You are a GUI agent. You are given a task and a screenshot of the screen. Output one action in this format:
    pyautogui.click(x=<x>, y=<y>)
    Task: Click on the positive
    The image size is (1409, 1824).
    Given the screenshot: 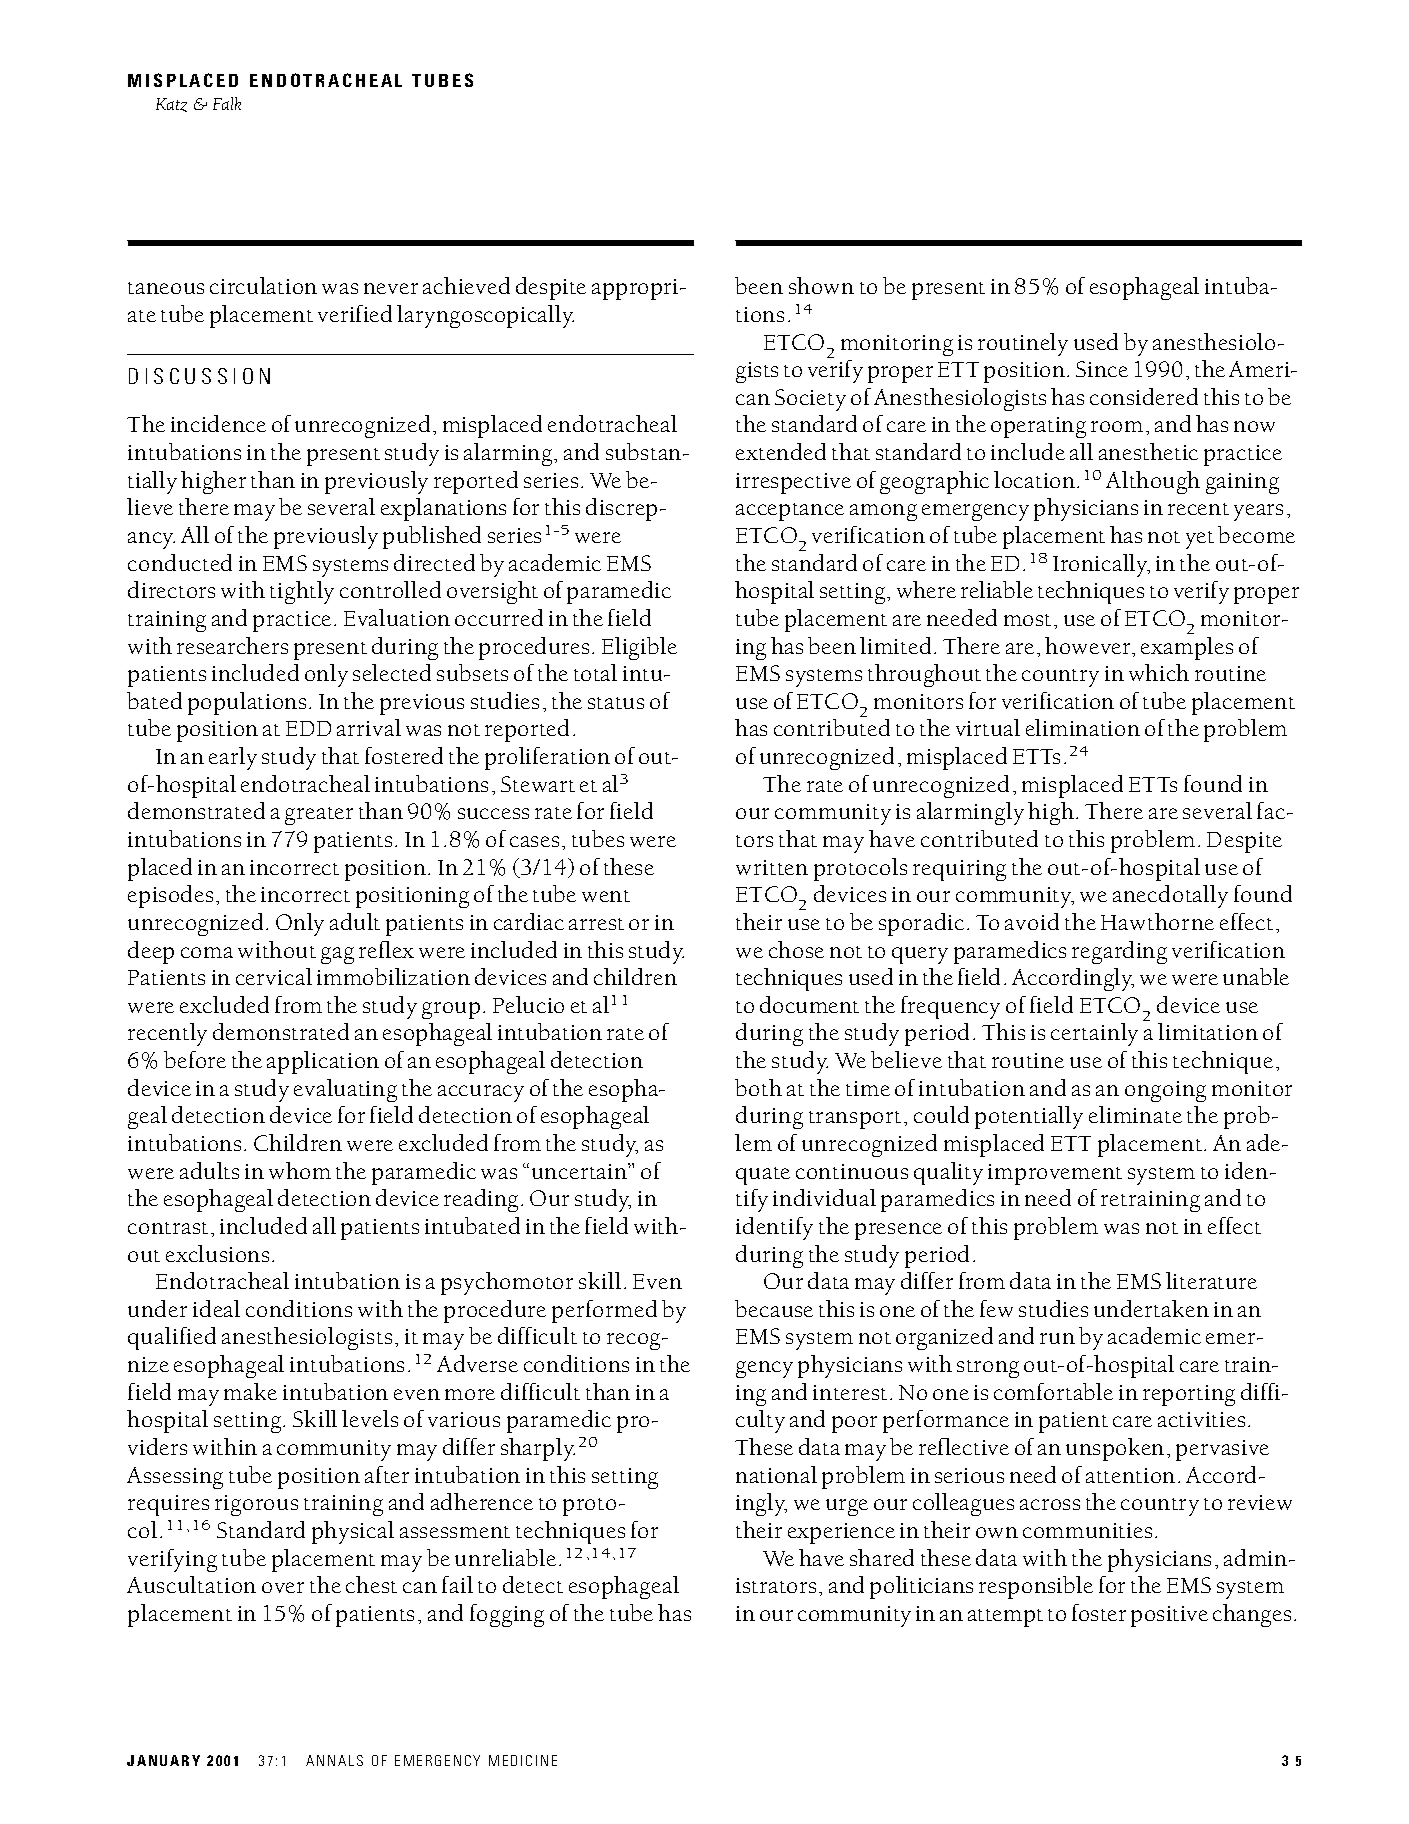 What is the action you would take?
    pyautogui.click(x=1169, y=1616)
